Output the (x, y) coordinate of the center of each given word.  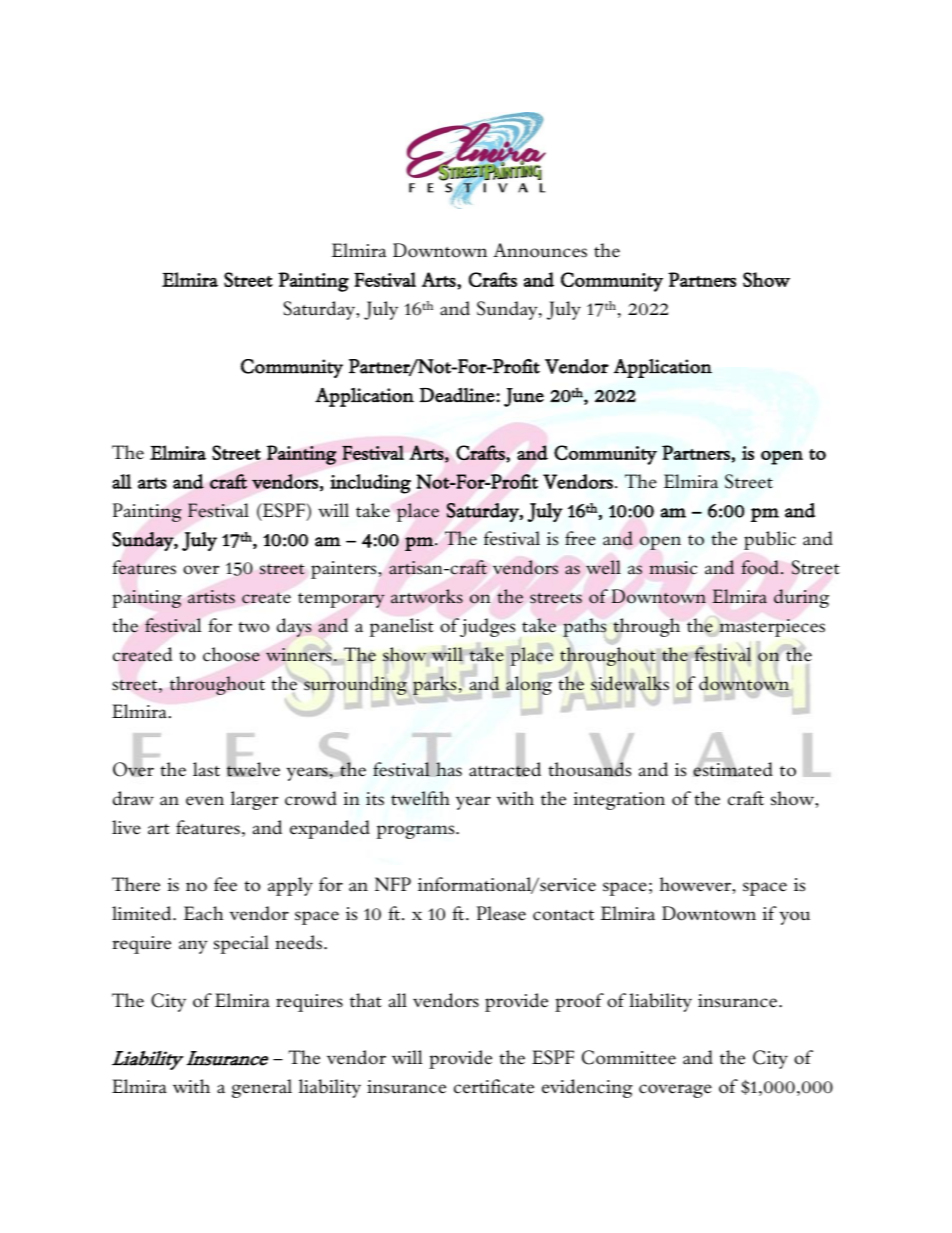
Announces (540, 250)
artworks (427, 596)
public (770, 540)
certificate (494, 1086)
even (205, 801)
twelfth (420, 798)
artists (211, 596)
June (524, 397)
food (760, 567)
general (262, 1088)
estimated (733, 768)
